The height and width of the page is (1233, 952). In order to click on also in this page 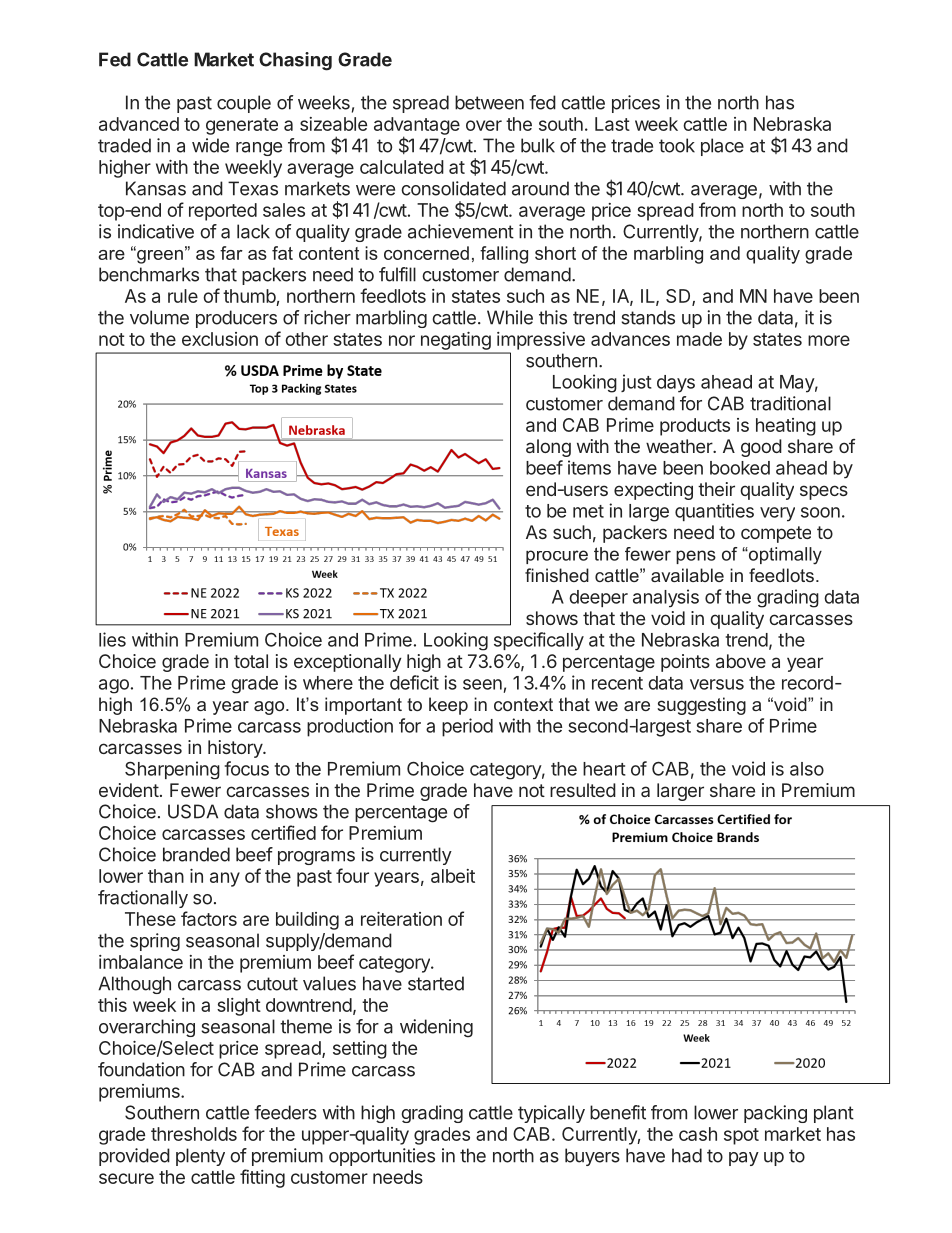, I will do `click(807, 769)`.
